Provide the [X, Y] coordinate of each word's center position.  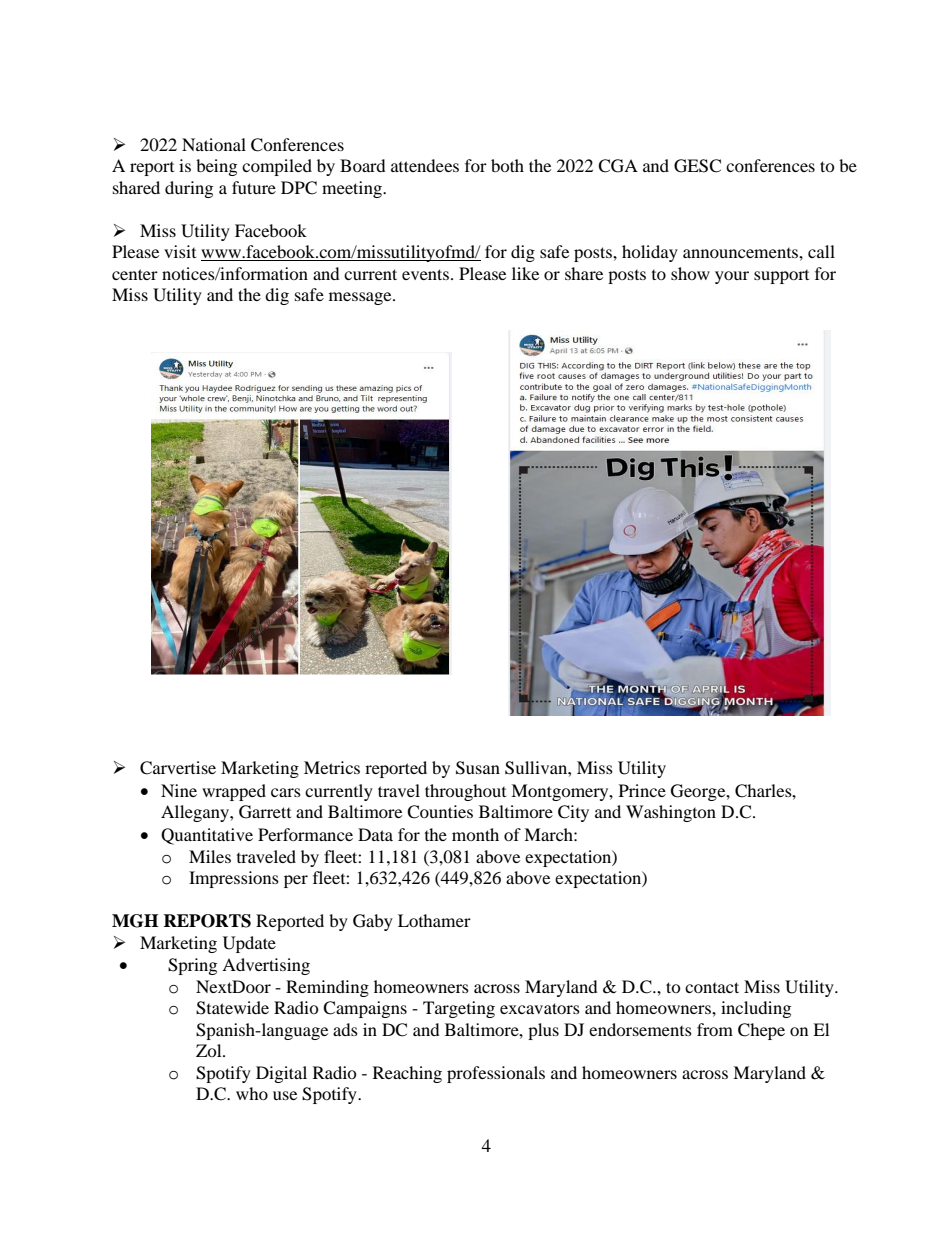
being [216, 167]
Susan [478, 768]
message [361, 298]
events [425, 274]
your [732, 277]
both [507, 165]
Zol [210, 1050]
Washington [671, 813]
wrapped [234, 792]
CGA [618, 166]
